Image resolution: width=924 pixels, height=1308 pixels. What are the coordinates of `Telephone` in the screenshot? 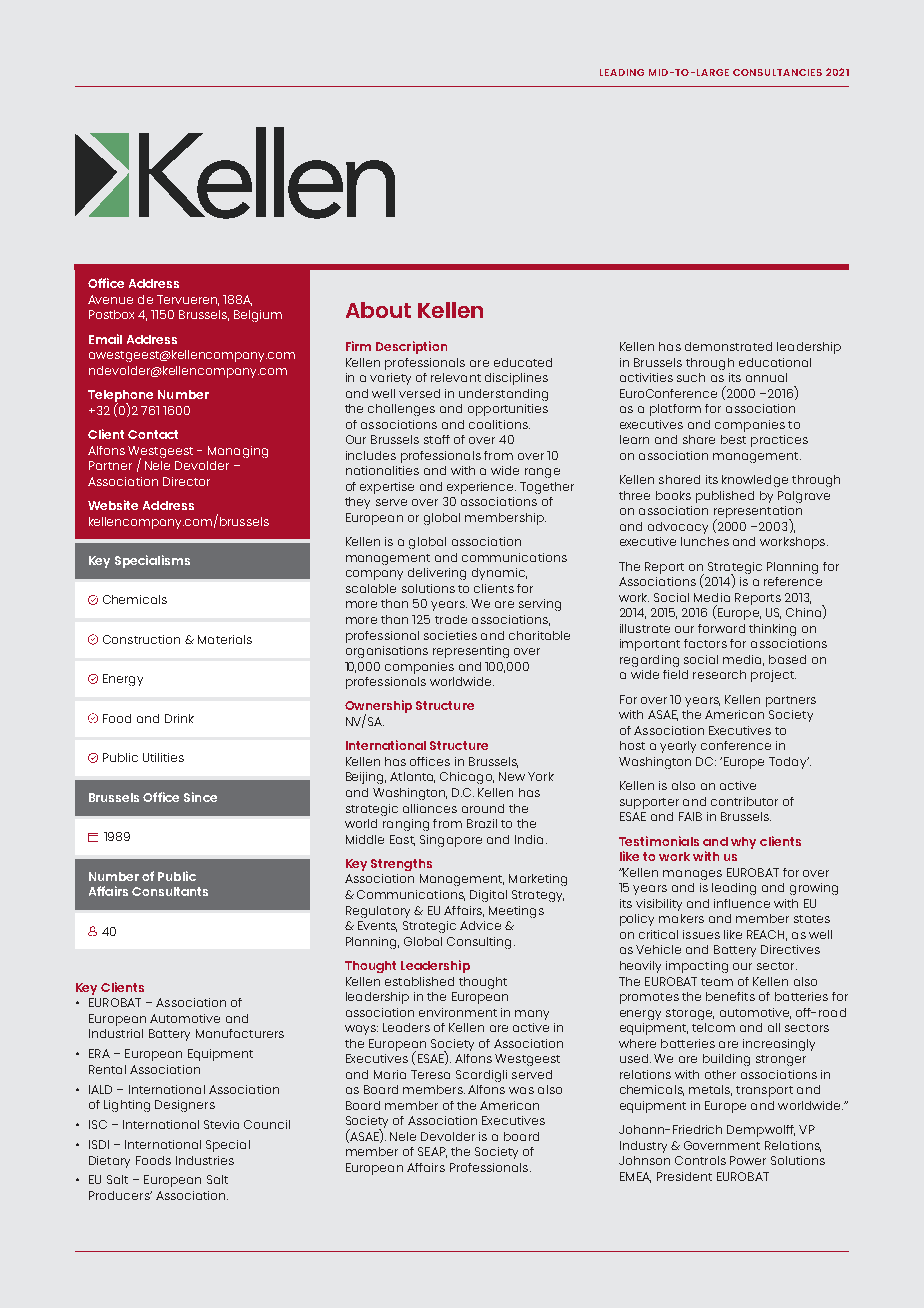 It's located at (120, 397).
